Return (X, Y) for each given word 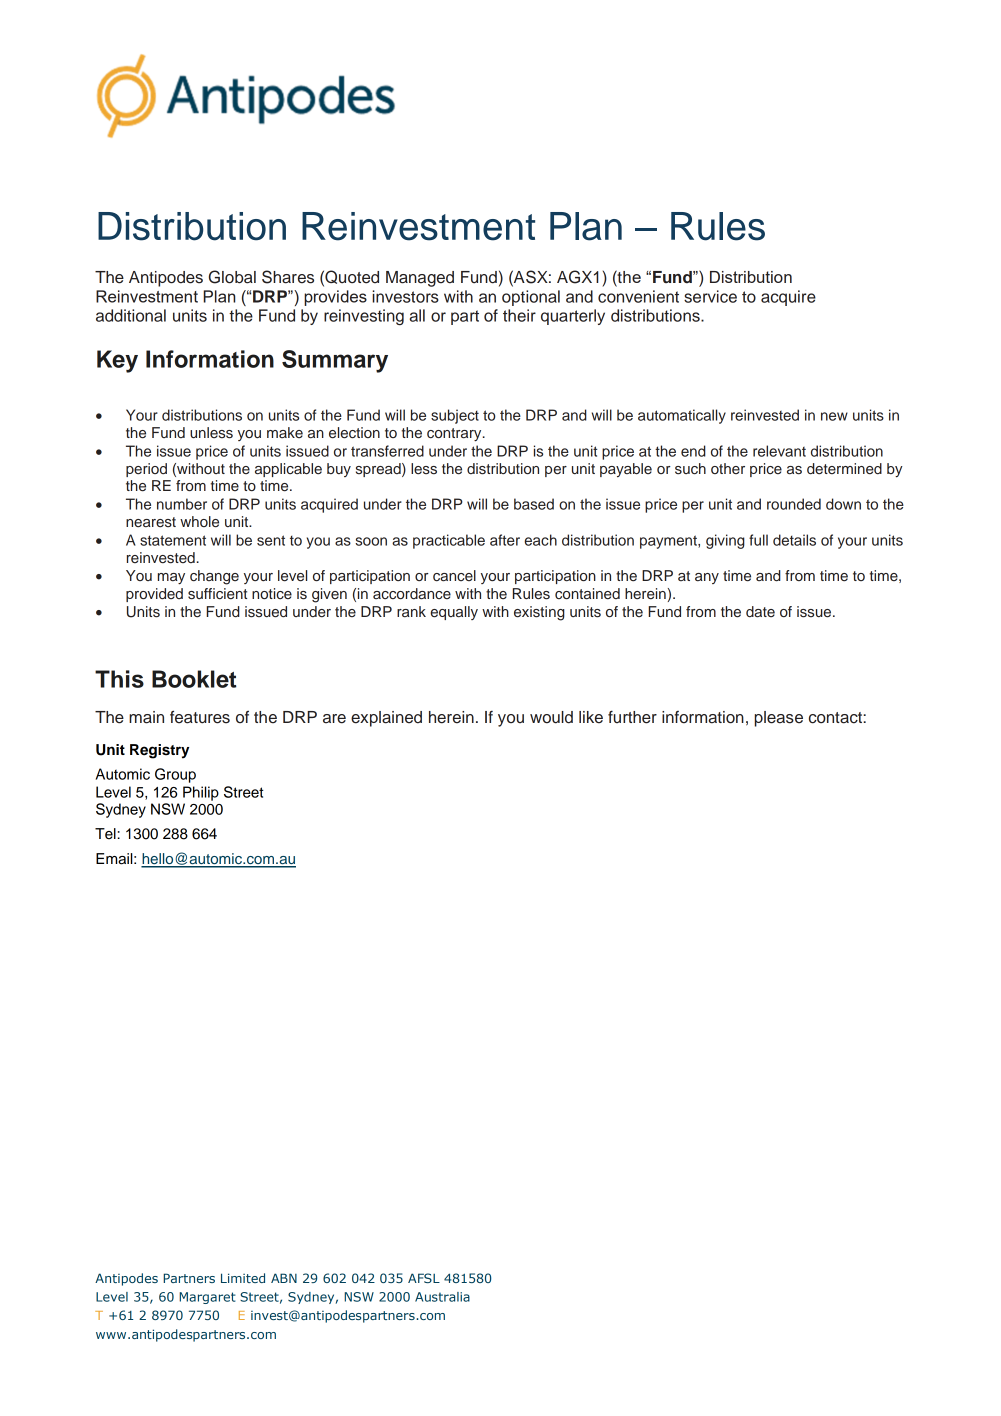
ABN (284, 1278)
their (519, 315)
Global (232, 277)
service (710, 296)
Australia (442, 1297)
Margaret (207, 1298)
